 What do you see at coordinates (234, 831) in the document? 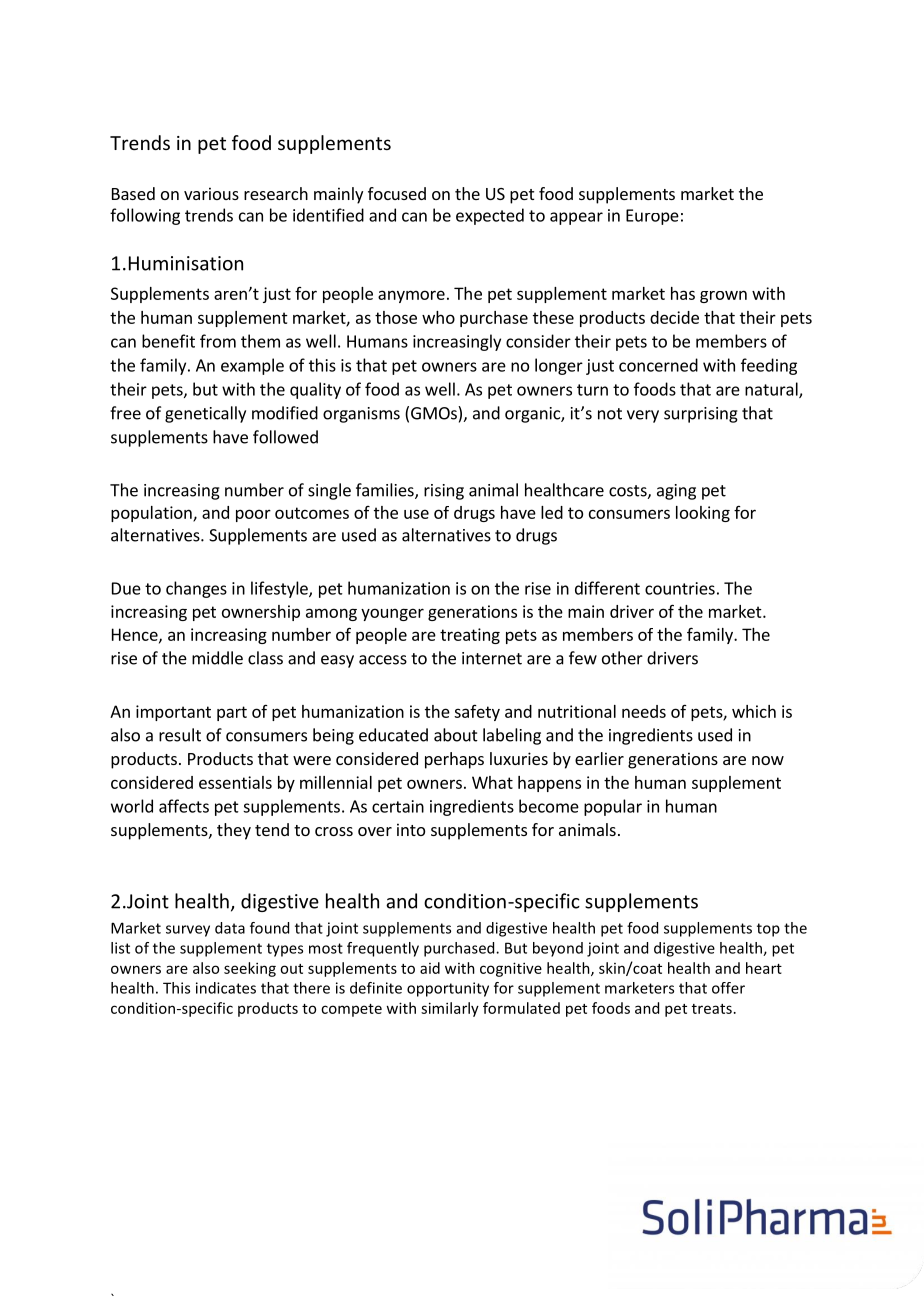
I see `they` at bounding box center [234, 831].
